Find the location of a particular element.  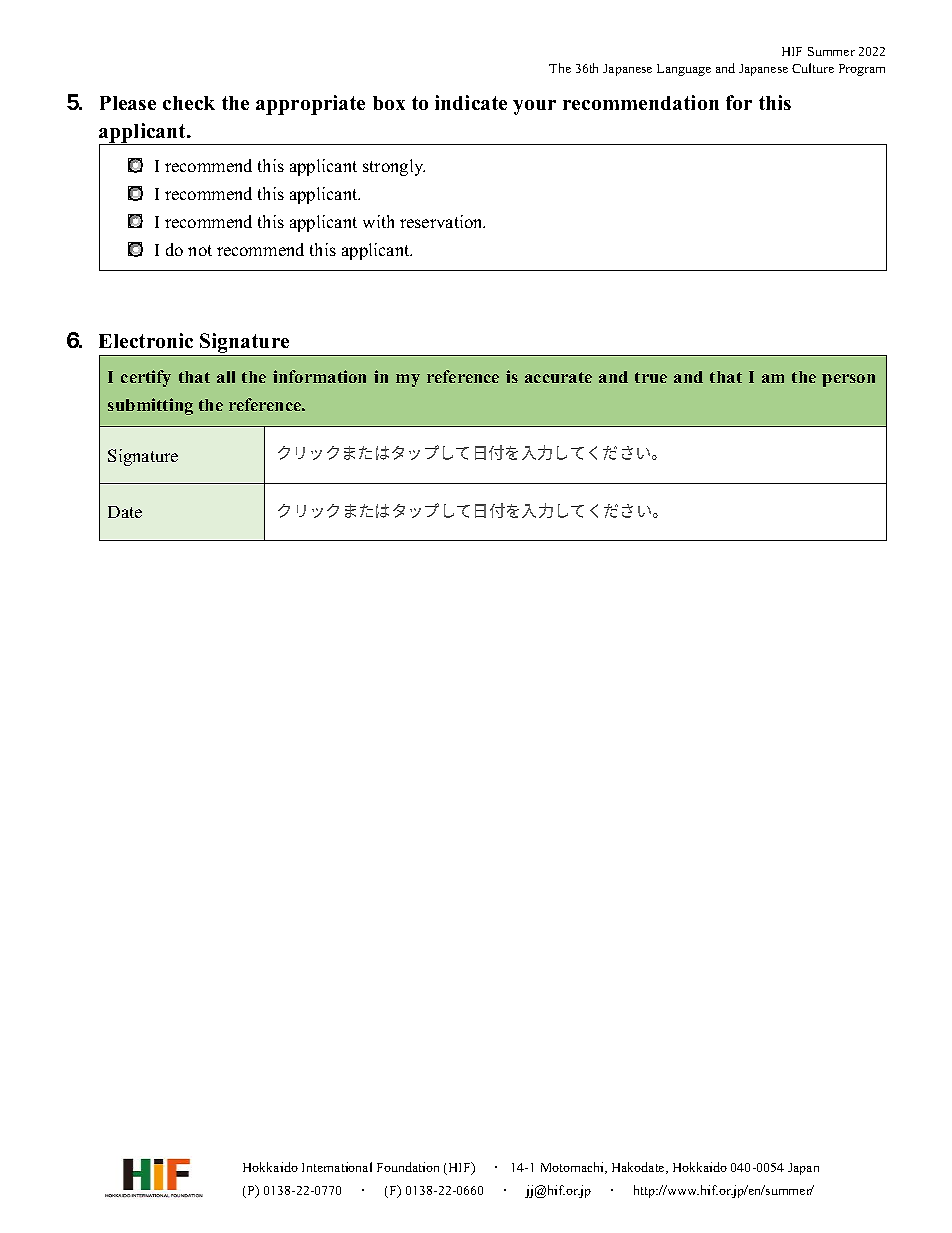

Foundation is located at coordinates (408, 1167).
